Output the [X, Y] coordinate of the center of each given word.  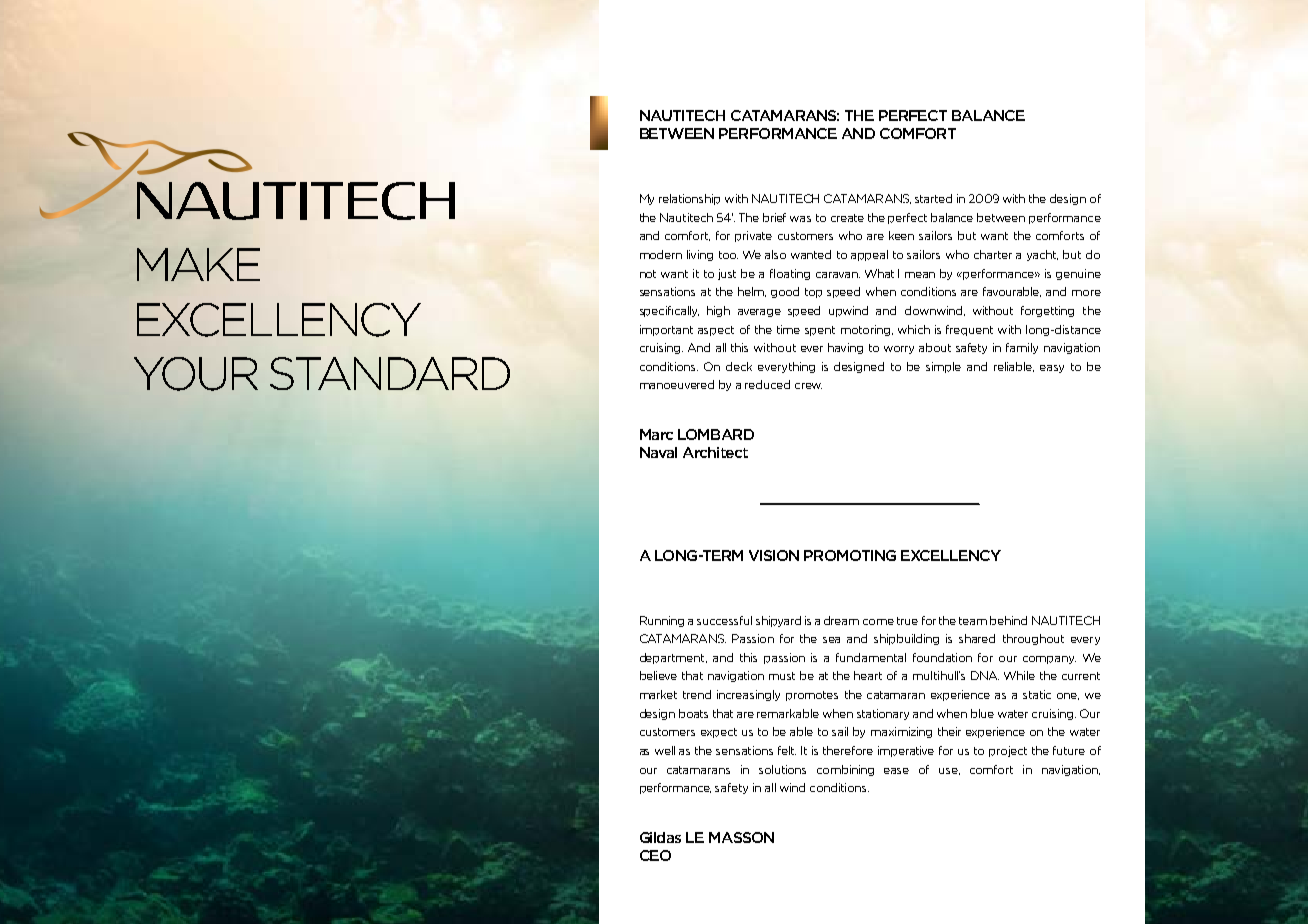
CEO [655, 855]
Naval [658, 452]
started [933, 198]
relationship [689, 199]
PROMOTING [850, 555]
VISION [774, 555]
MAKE [198, 264]
